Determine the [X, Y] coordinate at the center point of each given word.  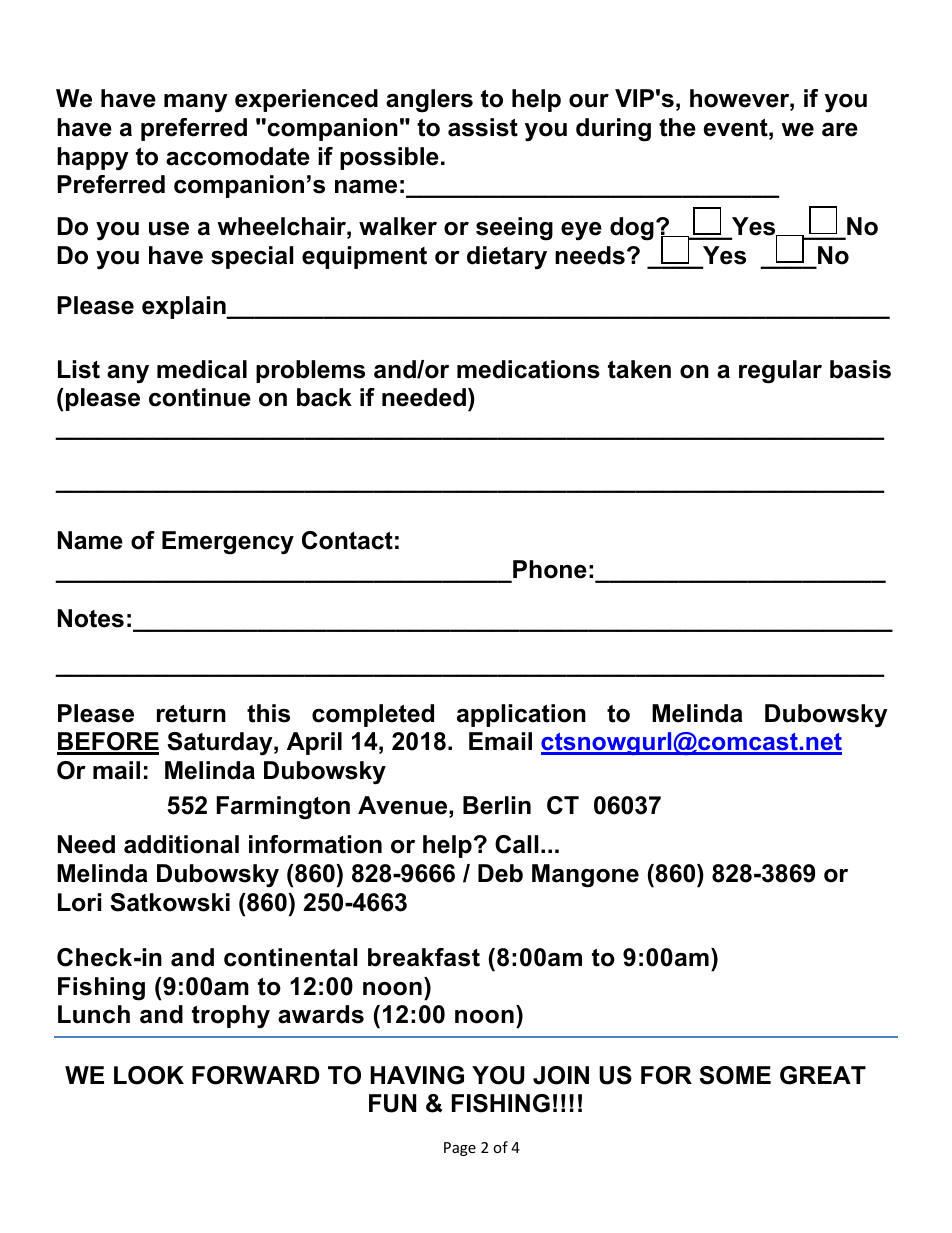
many [196, 103]
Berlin [497, 805]
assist [483, 127]
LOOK [149, 1075]
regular [780, 372]
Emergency [228, 543]
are [840, 130]
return [191, 714]
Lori [79, 902]
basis [860, 369]
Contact [347, 540]
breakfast [424, 957]
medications [528, 369]
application [521, 715]
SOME [735, 1075]
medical [202, 369]
